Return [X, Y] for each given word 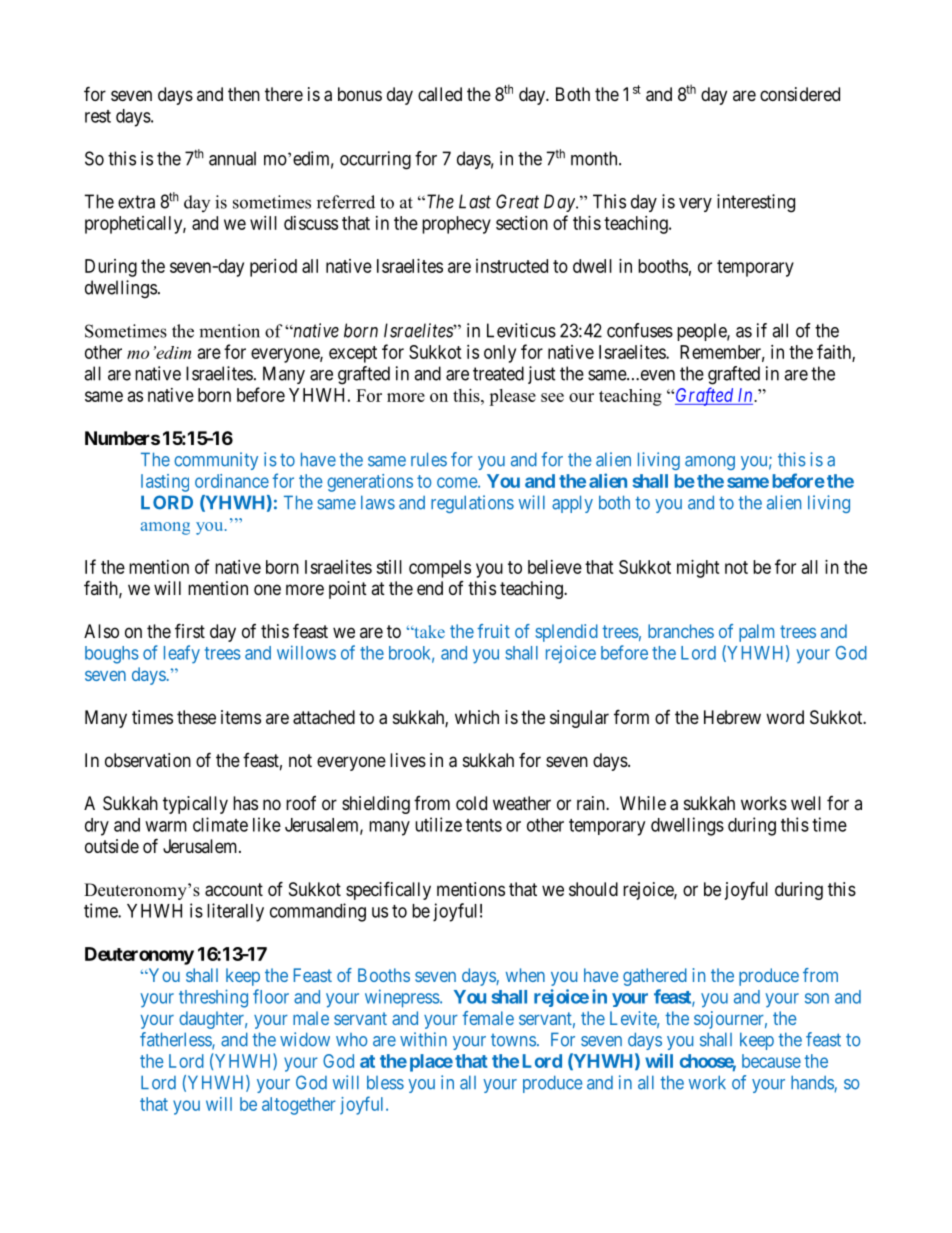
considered [800, 94]
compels [440, 569]
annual [232, 158]
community [216, 461]
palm [756, 633]
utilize [438, 824]
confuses [640, 330]
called [440, 94]
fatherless [176, 1040]
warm [166, 826]
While [643, 803]
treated [498, 373]
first [190, 630]
